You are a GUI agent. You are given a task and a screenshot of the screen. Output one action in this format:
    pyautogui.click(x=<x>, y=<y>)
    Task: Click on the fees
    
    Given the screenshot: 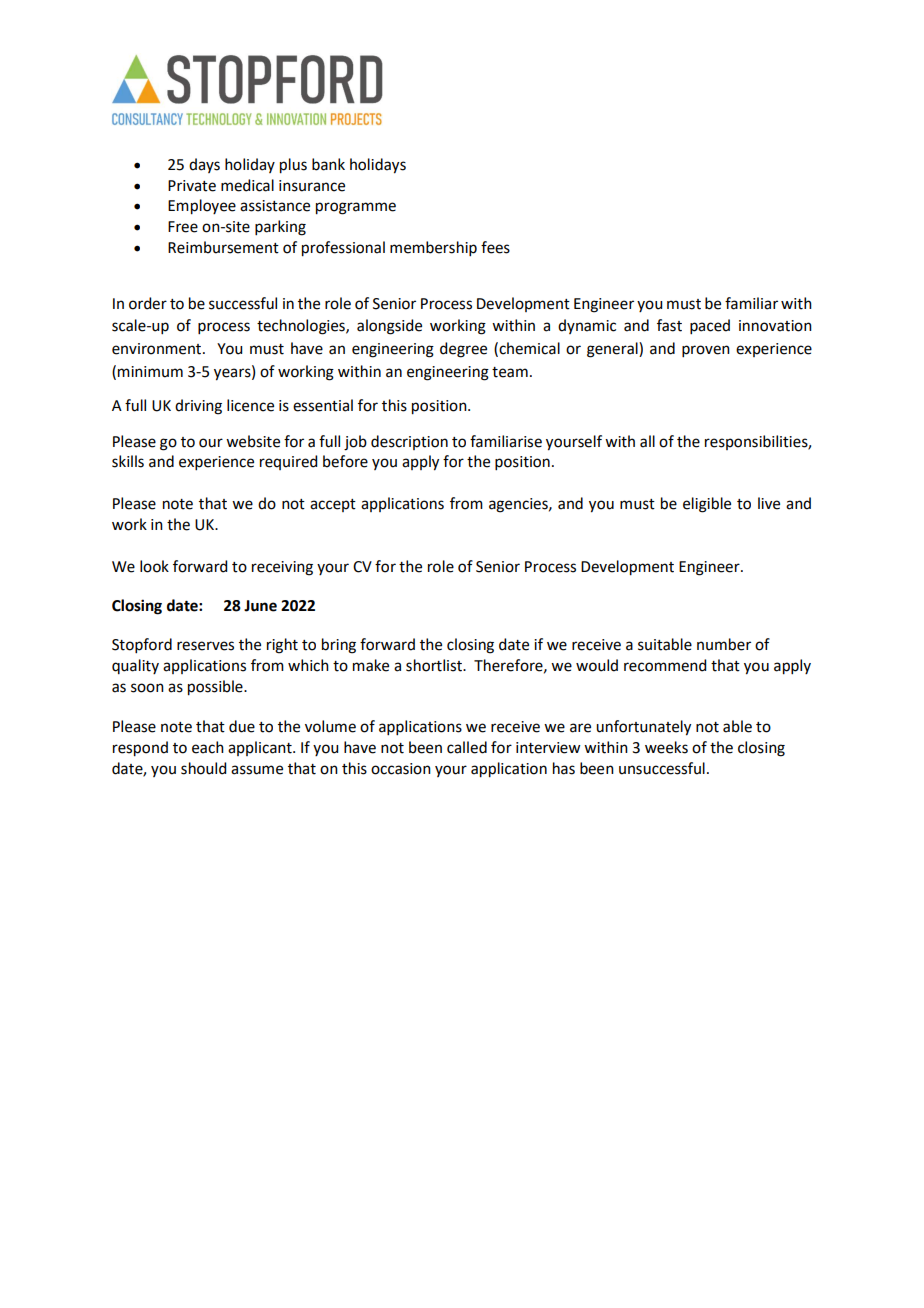 What is the action you would take?
    pyautogui.click(x=495, y=247)
